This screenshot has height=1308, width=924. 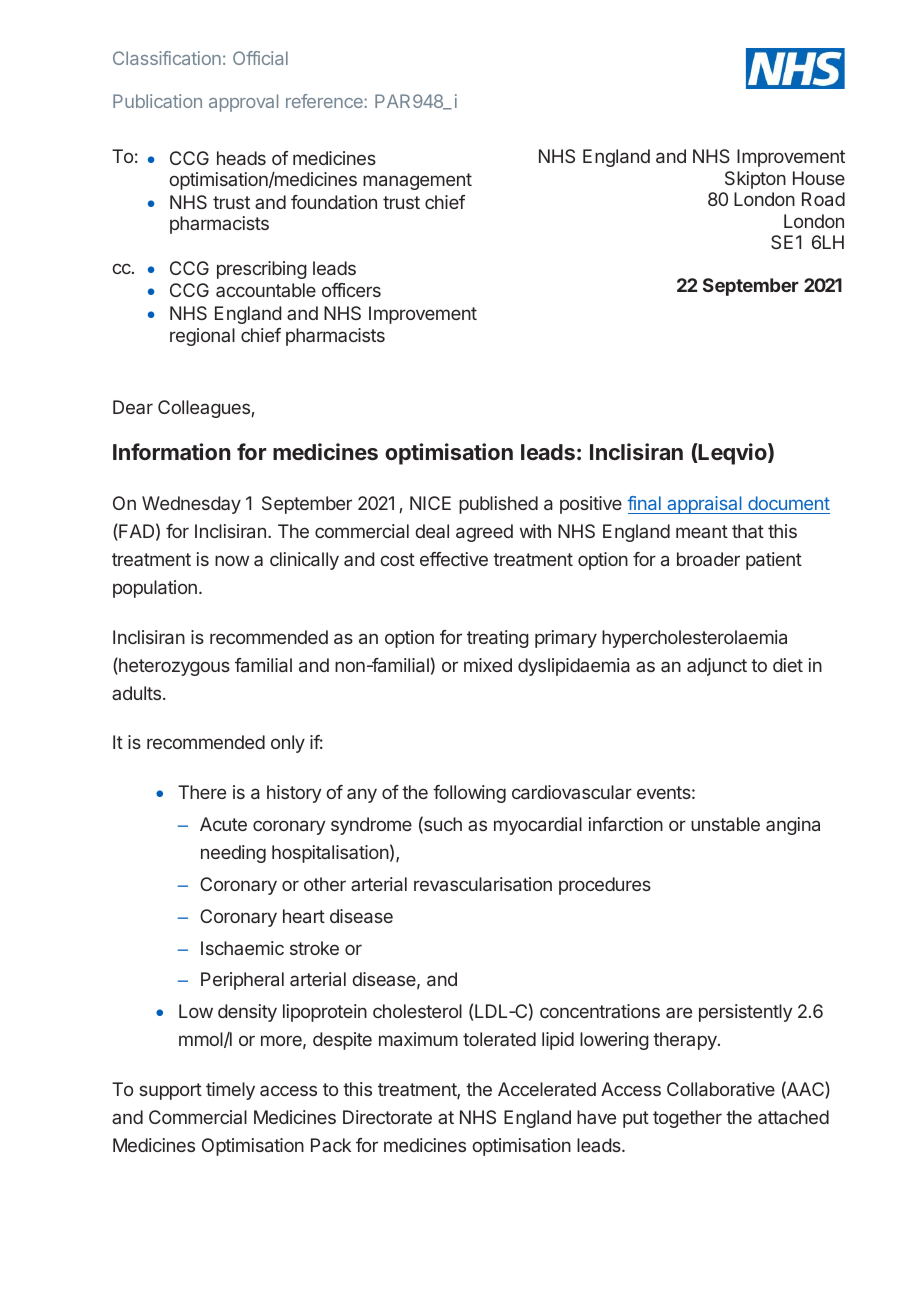 What do you see at coordinates (755, 180) in the screenshot?
I see `Skipton` at bounding box center [755, 180].
